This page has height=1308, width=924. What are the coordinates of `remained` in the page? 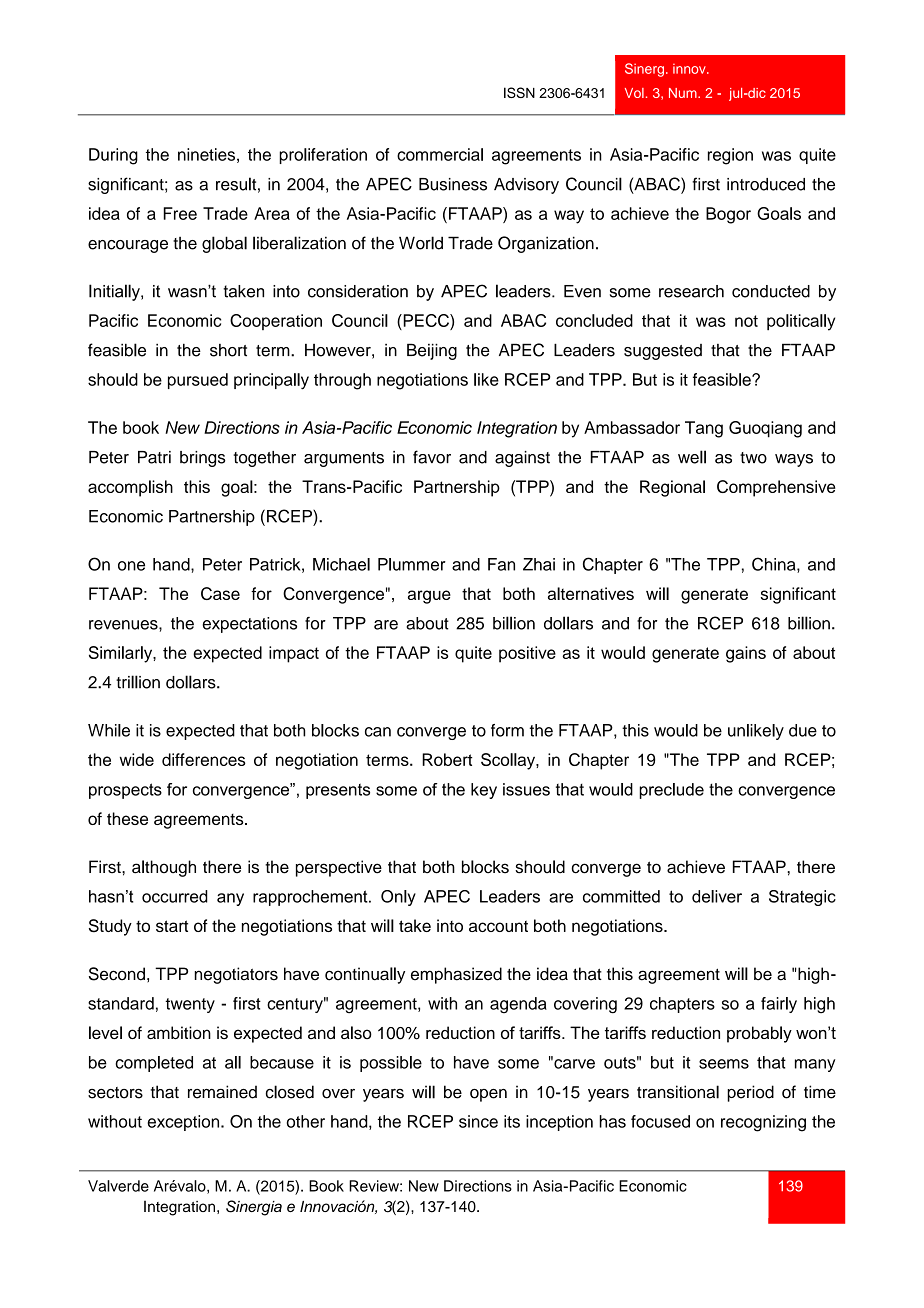 It's located at (222, 1092).
